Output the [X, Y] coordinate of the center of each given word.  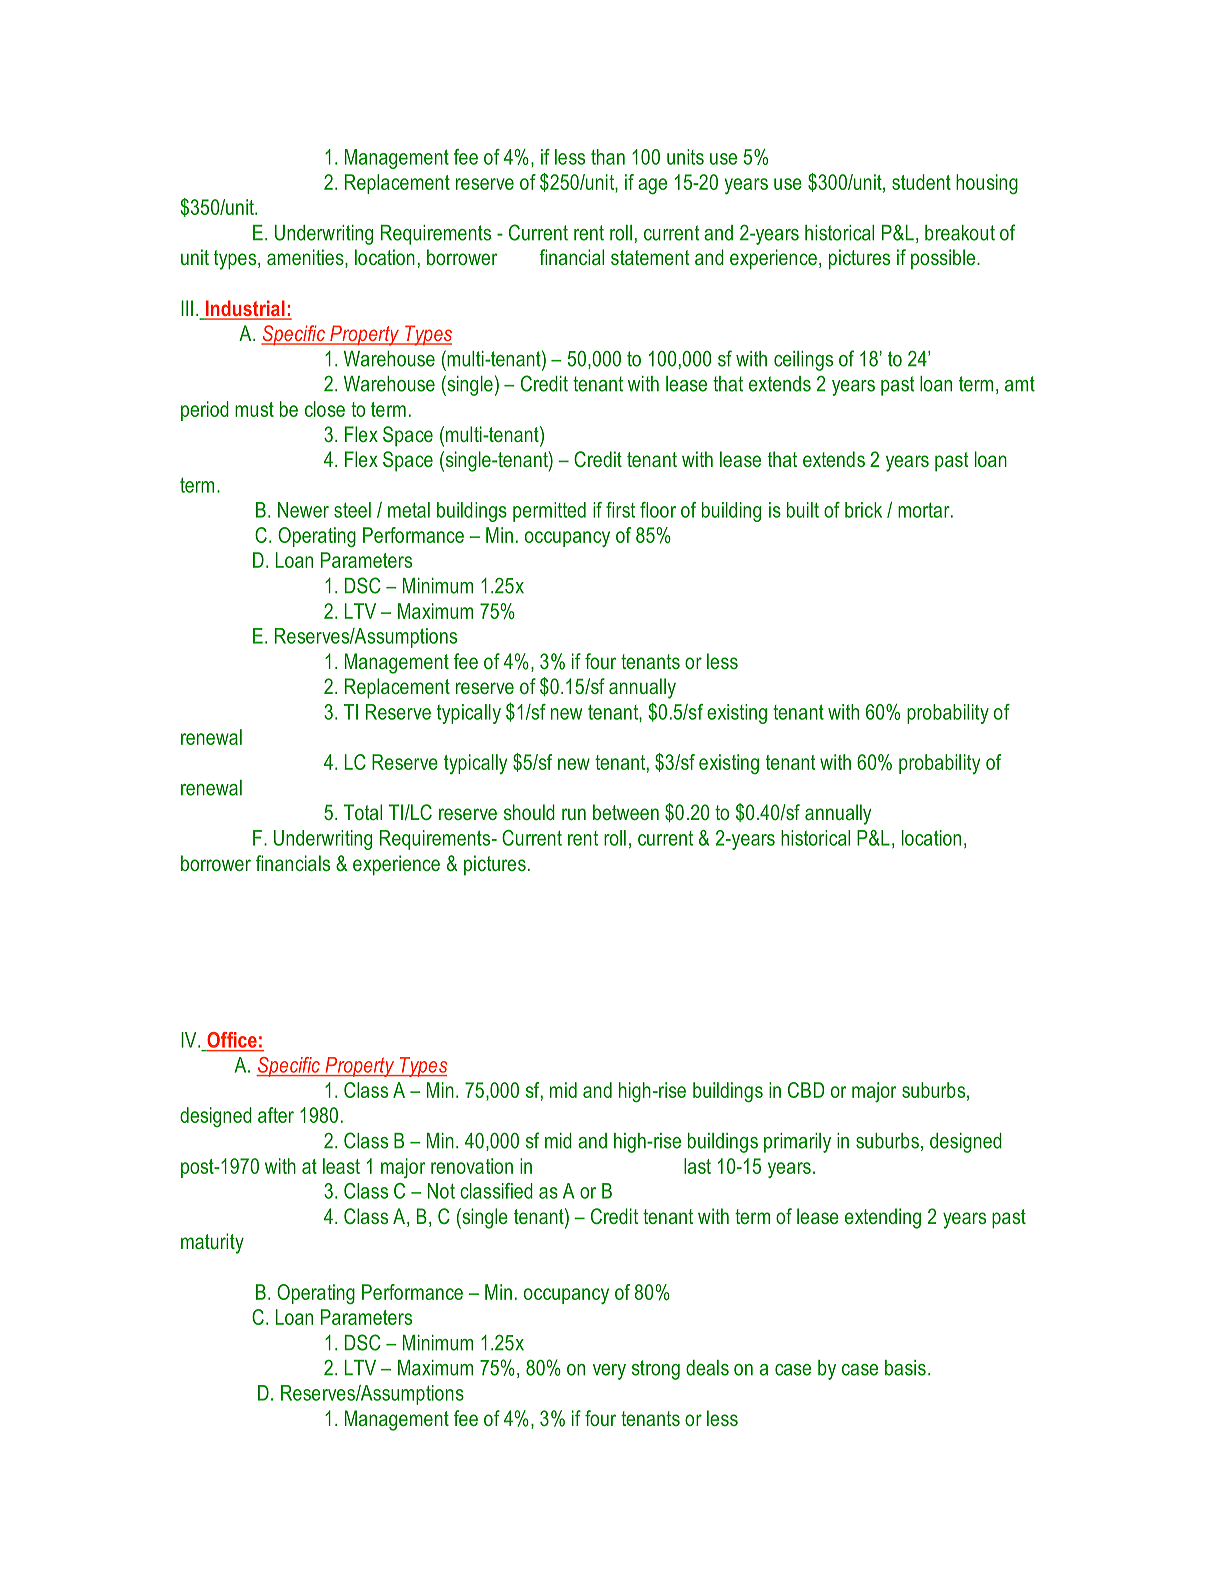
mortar [925, 510]
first [620, 510]
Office [232, 1040]
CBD [806, 1090]
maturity [212, 1243]
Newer [303, 510]
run [574, 814]
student [921, 182]
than [608, 157]
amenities [306, 258]
